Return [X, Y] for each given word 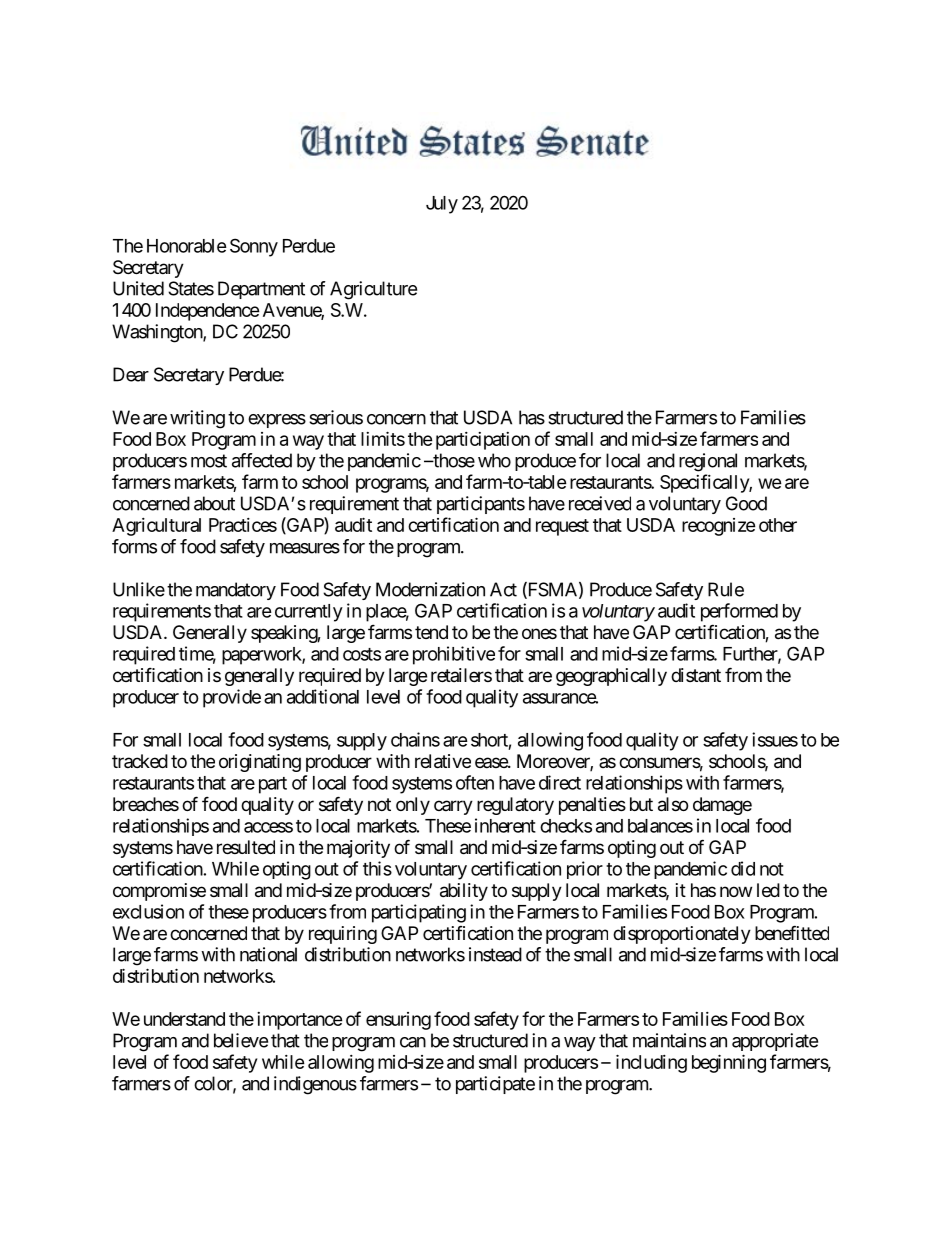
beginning [729, 1063]
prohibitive [454, 655]
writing [197, 419]
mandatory [236, 591]
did [743, 868]
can [413, 1042]
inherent [505, 825]
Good [746, 503]
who [494, 460]
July [442, 205]
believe [241, 1040]
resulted [246, 847]
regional [708, 462]
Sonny [254, 247]
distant [696, 675]
